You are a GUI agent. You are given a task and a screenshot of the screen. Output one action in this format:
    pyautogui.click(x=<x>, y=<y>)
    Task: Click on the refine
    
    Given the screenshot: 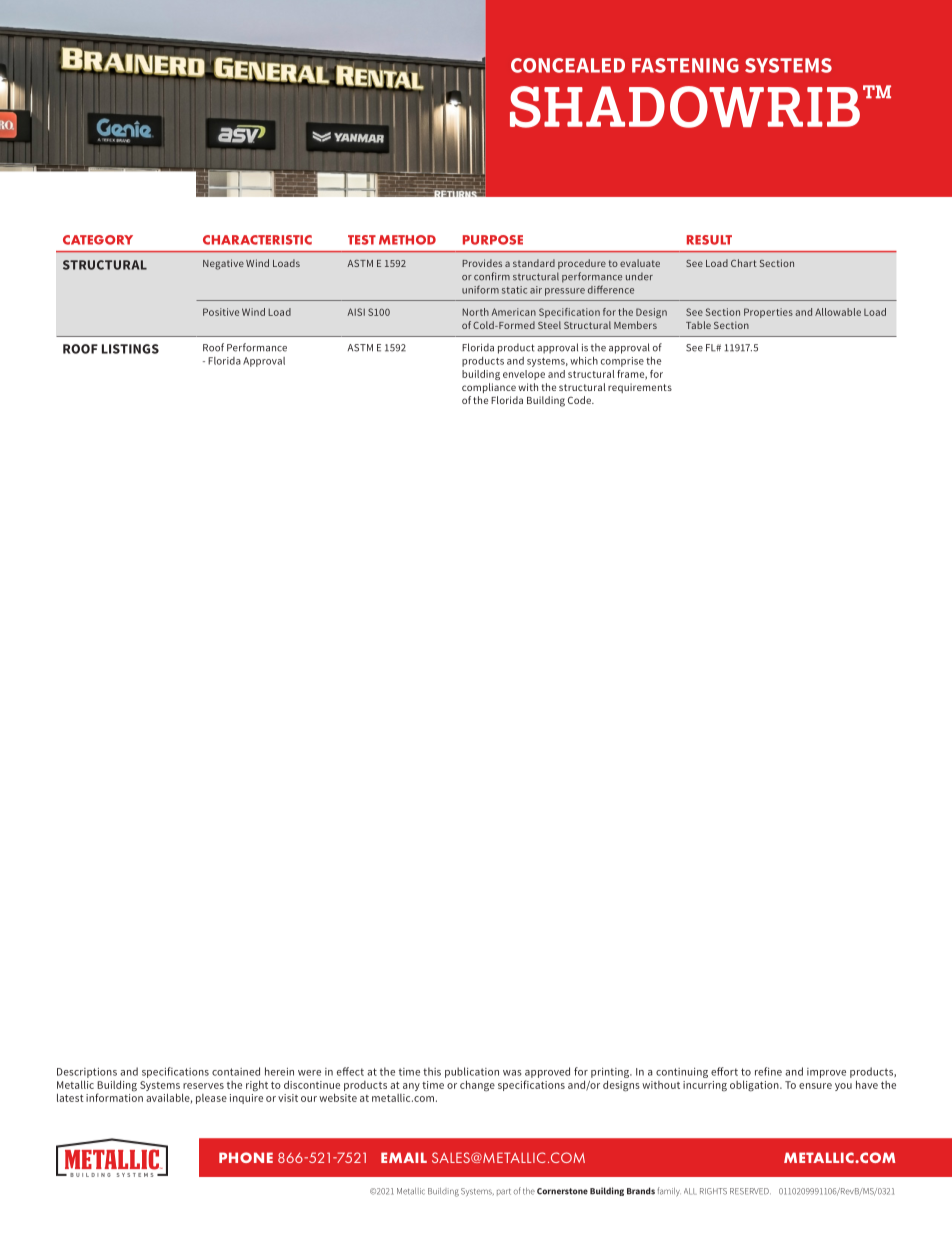 What is the action you would take?
    pyautogui.click(x=768, y=1071)
